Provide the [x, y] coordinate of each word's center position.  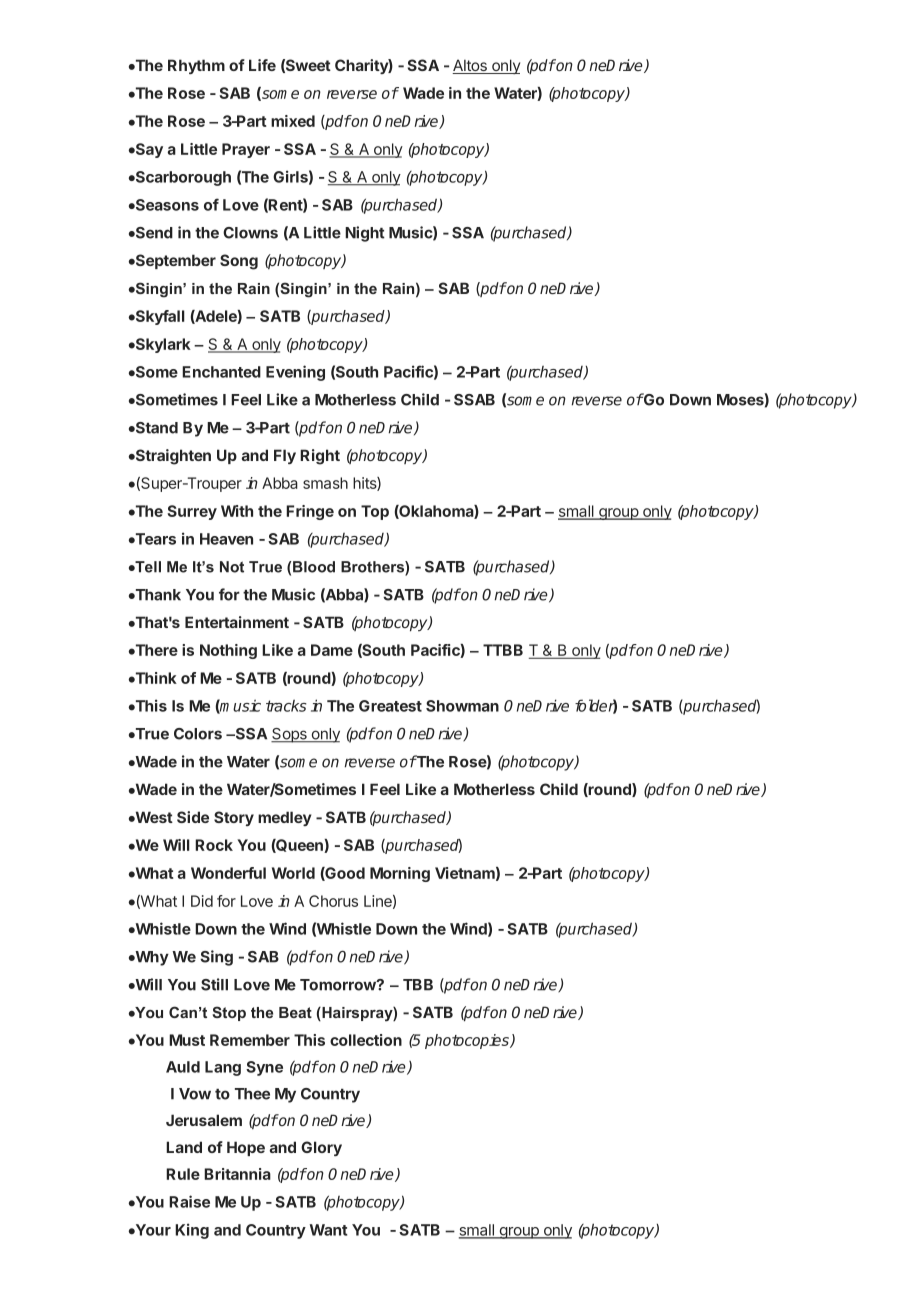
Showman [462, 706]
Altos [470, 66]
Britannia [237, 1174]
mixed [293, 121]
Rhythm [196, 66]
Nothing [228, 651]
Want [328, 1230]
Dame [332, 650]
